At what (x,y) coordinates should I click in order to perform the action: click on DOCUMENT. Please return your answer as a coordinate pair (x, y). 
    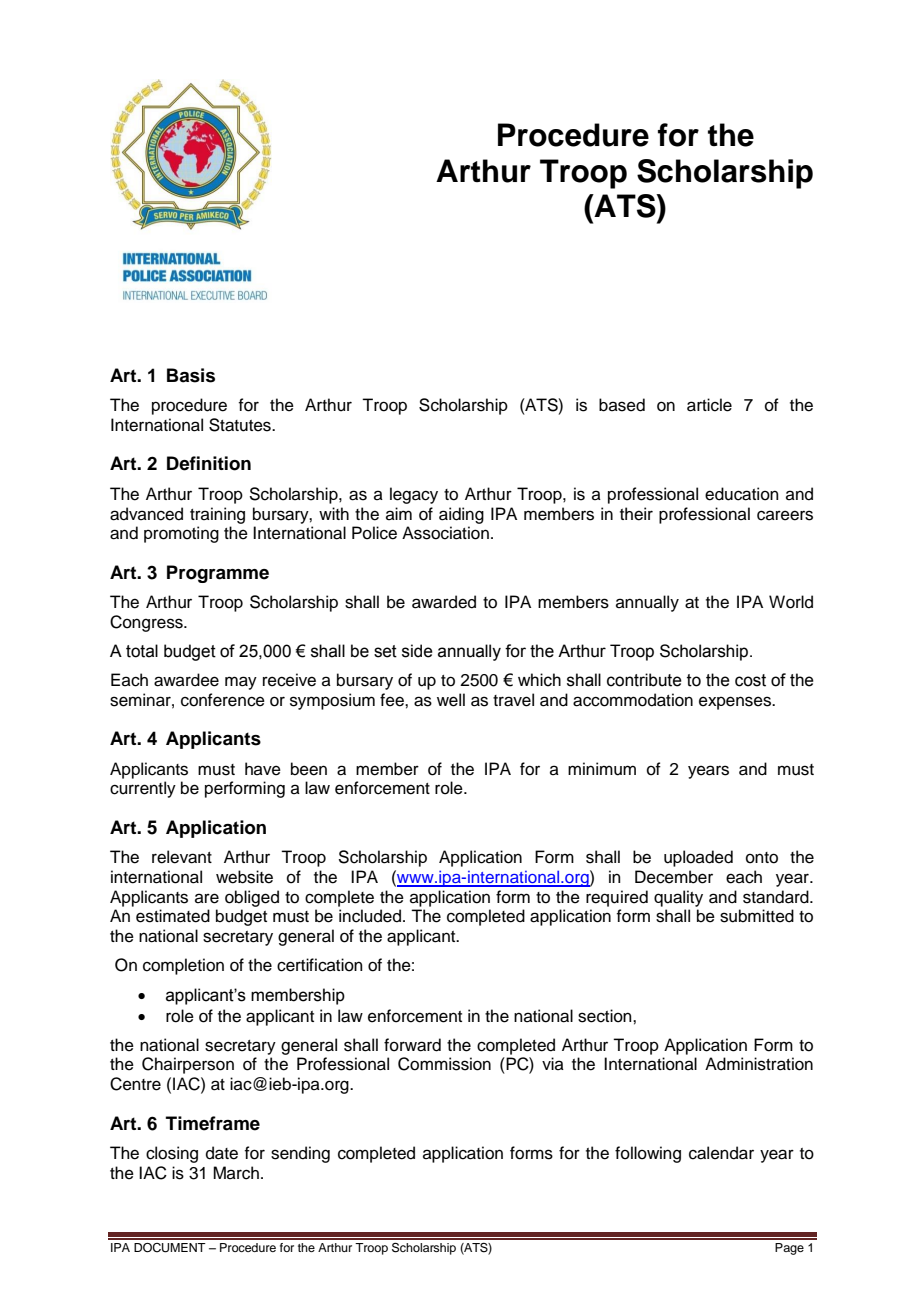
    Looking at the image, I should click on (170, 1248).
